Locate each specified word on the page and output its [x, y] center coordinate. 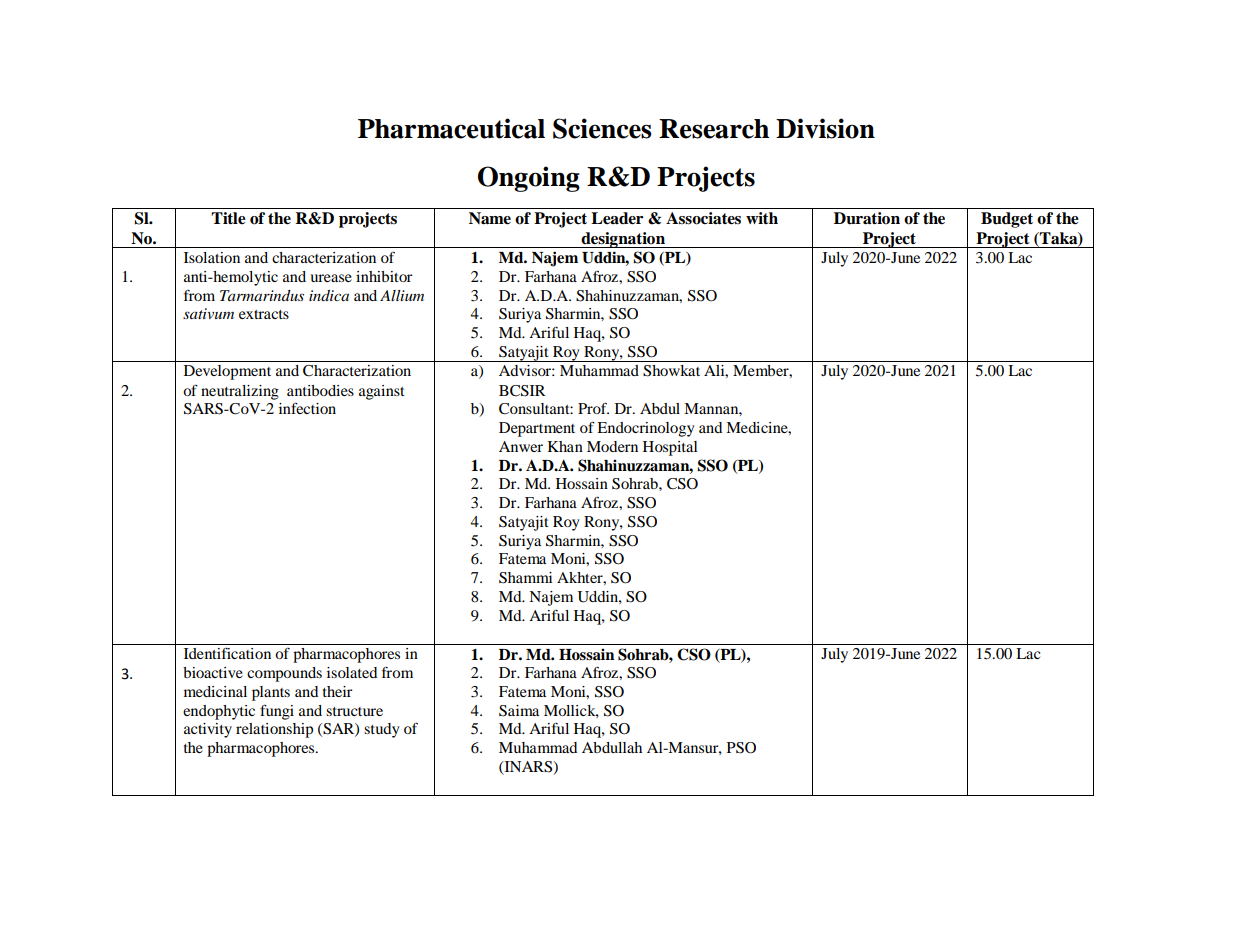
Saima [519, 711]
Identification [227, 653]
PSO [741, 748]
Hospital [670, 448]
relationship [274, 730]
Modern [612, 446]
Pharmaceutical [451, 128]
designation [623, 240]
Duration [867, 218]
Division [825, 128]
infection [307, 408]
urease [331, 278]
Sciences [602, 128]
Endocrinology [646, 429]
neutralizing [240, 392]
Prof [593, 408]
